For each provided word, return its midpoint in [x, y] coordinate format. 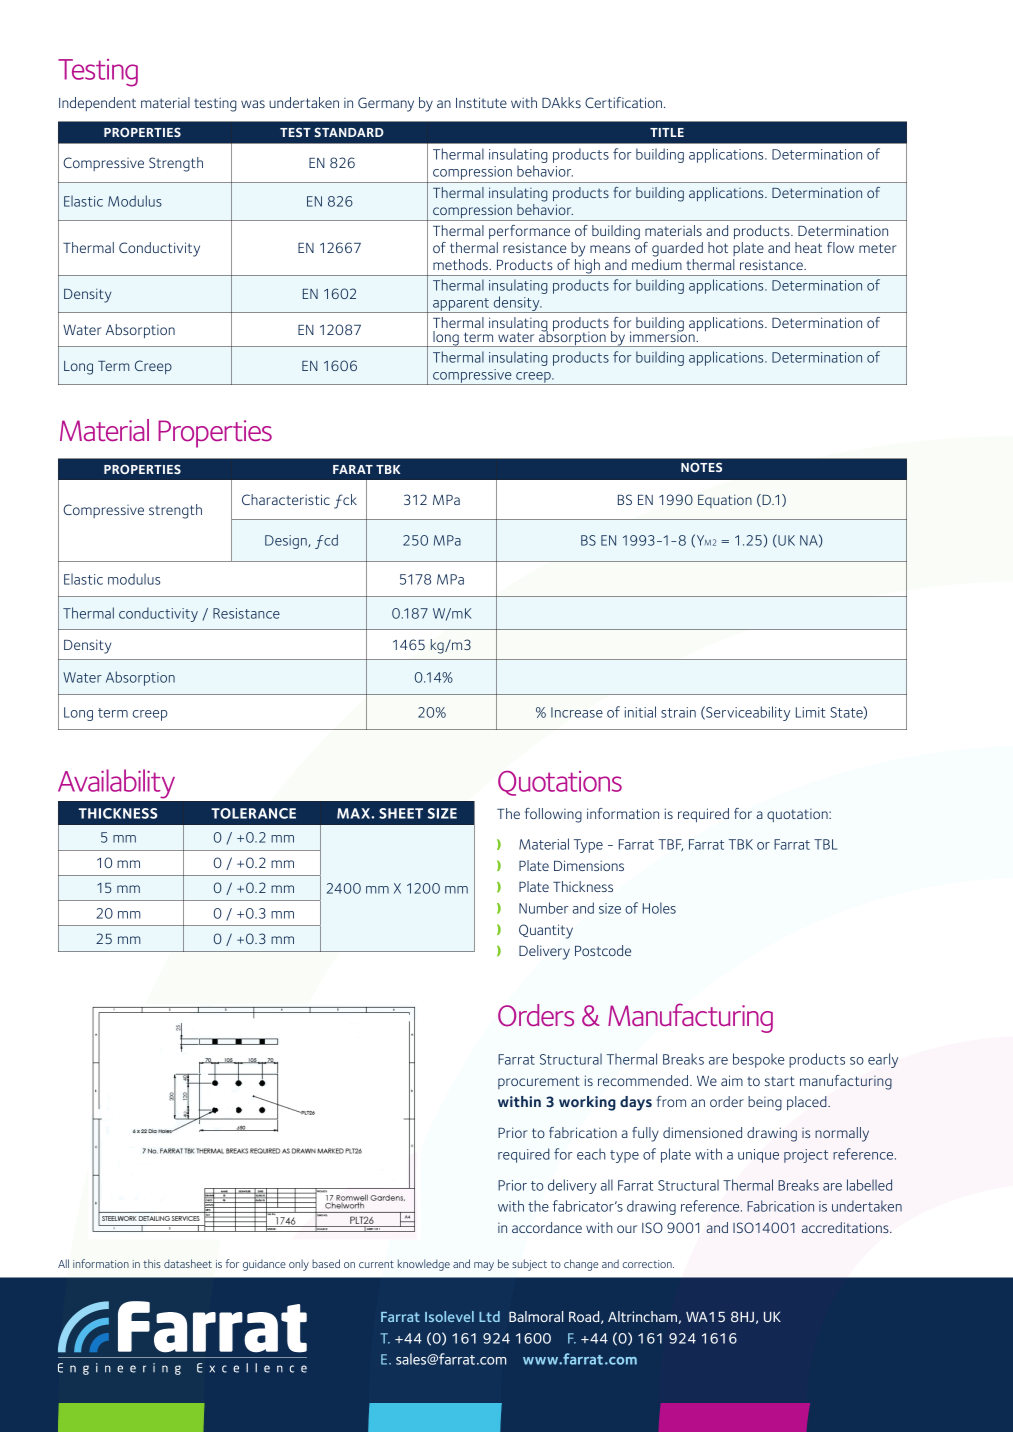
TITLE [667, 132]
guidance [264, 1265]
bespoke [759, 1060]
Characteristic [286, 499]
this [152, 1263]
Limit [810, 712]
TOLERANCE [253, 813]
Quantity [546, 931]
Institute [481, 102]
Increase [577, 712]
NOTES [701, 467]
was [253, 104]
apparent [461, 305]
